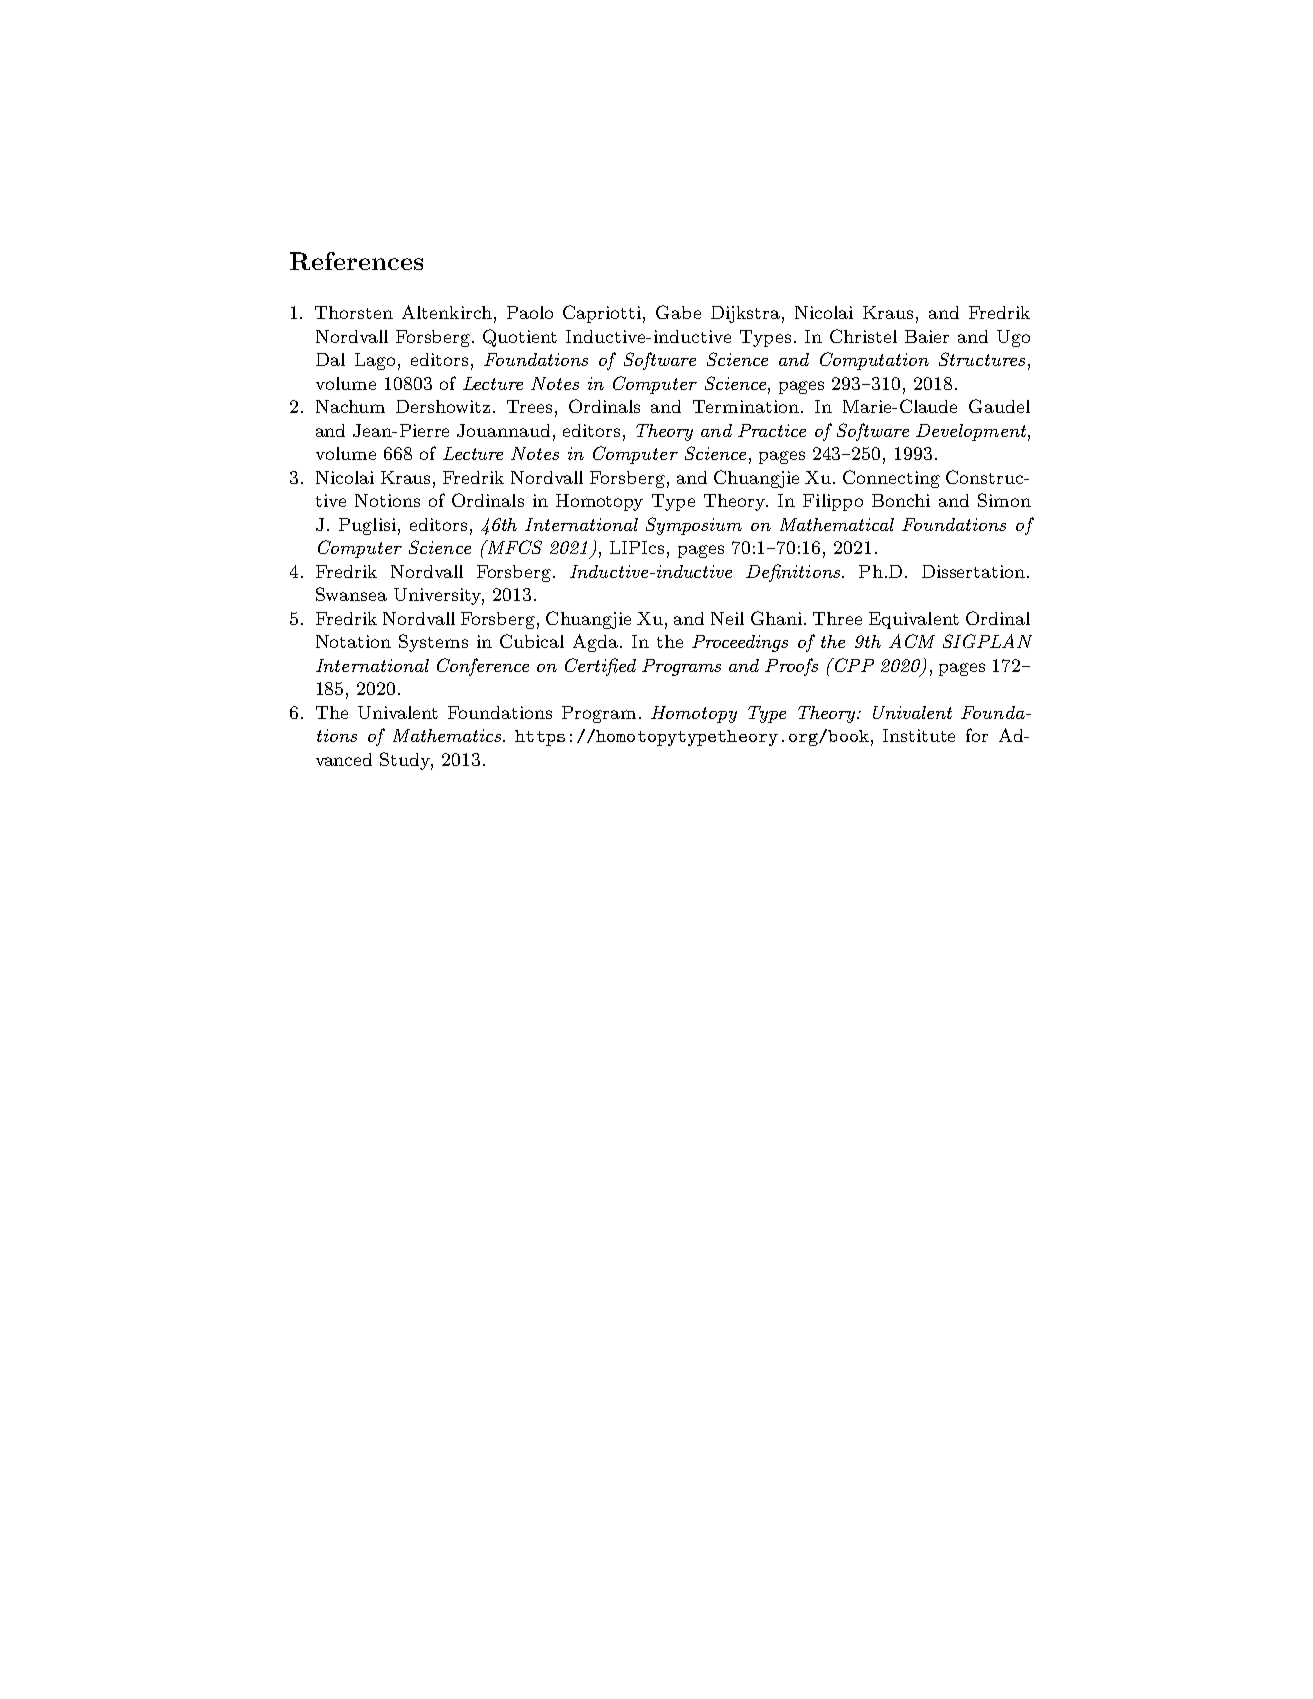  I want to click on Symposium, so click(694, 526).
